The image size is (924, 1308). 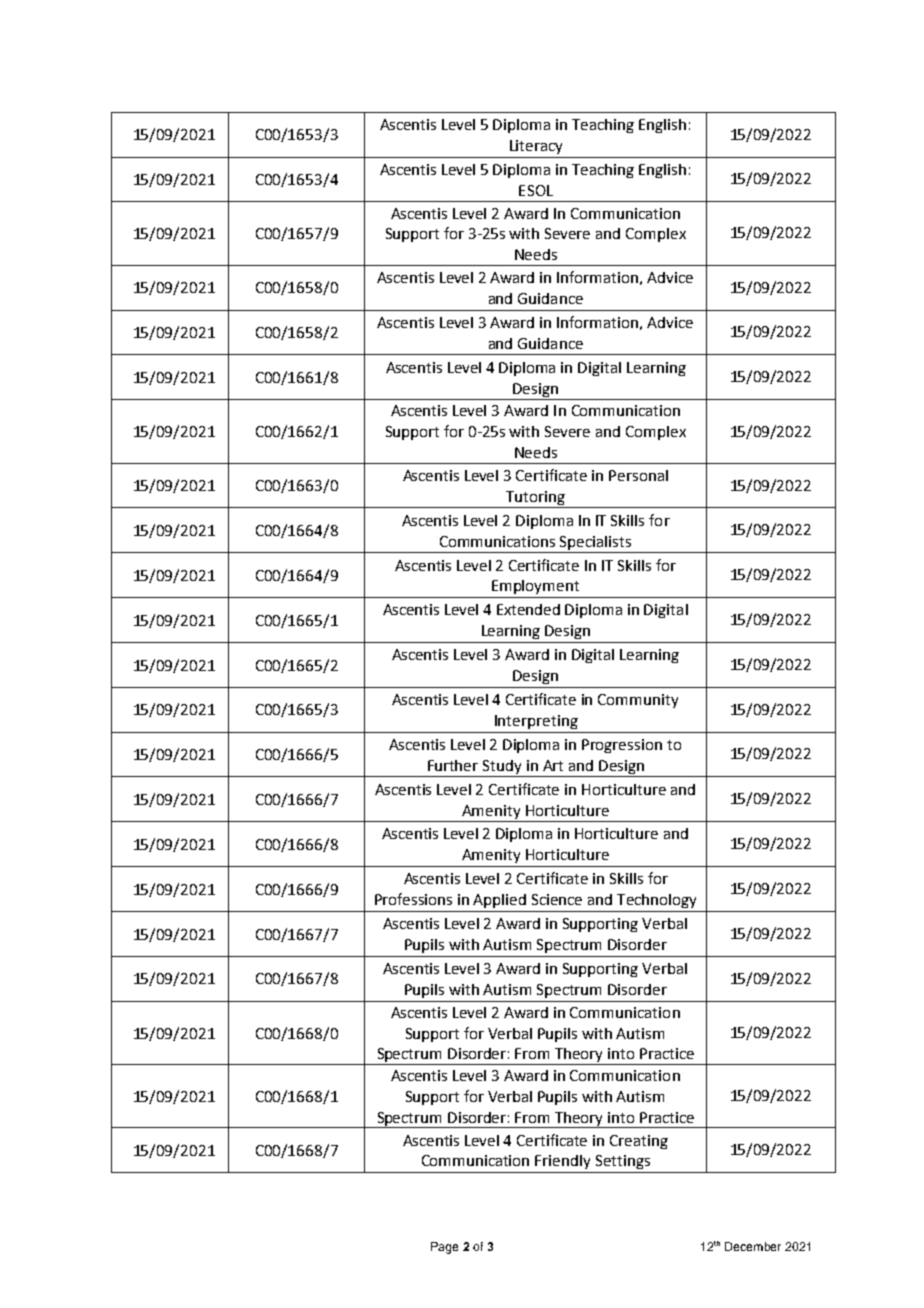 I want to click on Technology, so click(x=656, y=901).
